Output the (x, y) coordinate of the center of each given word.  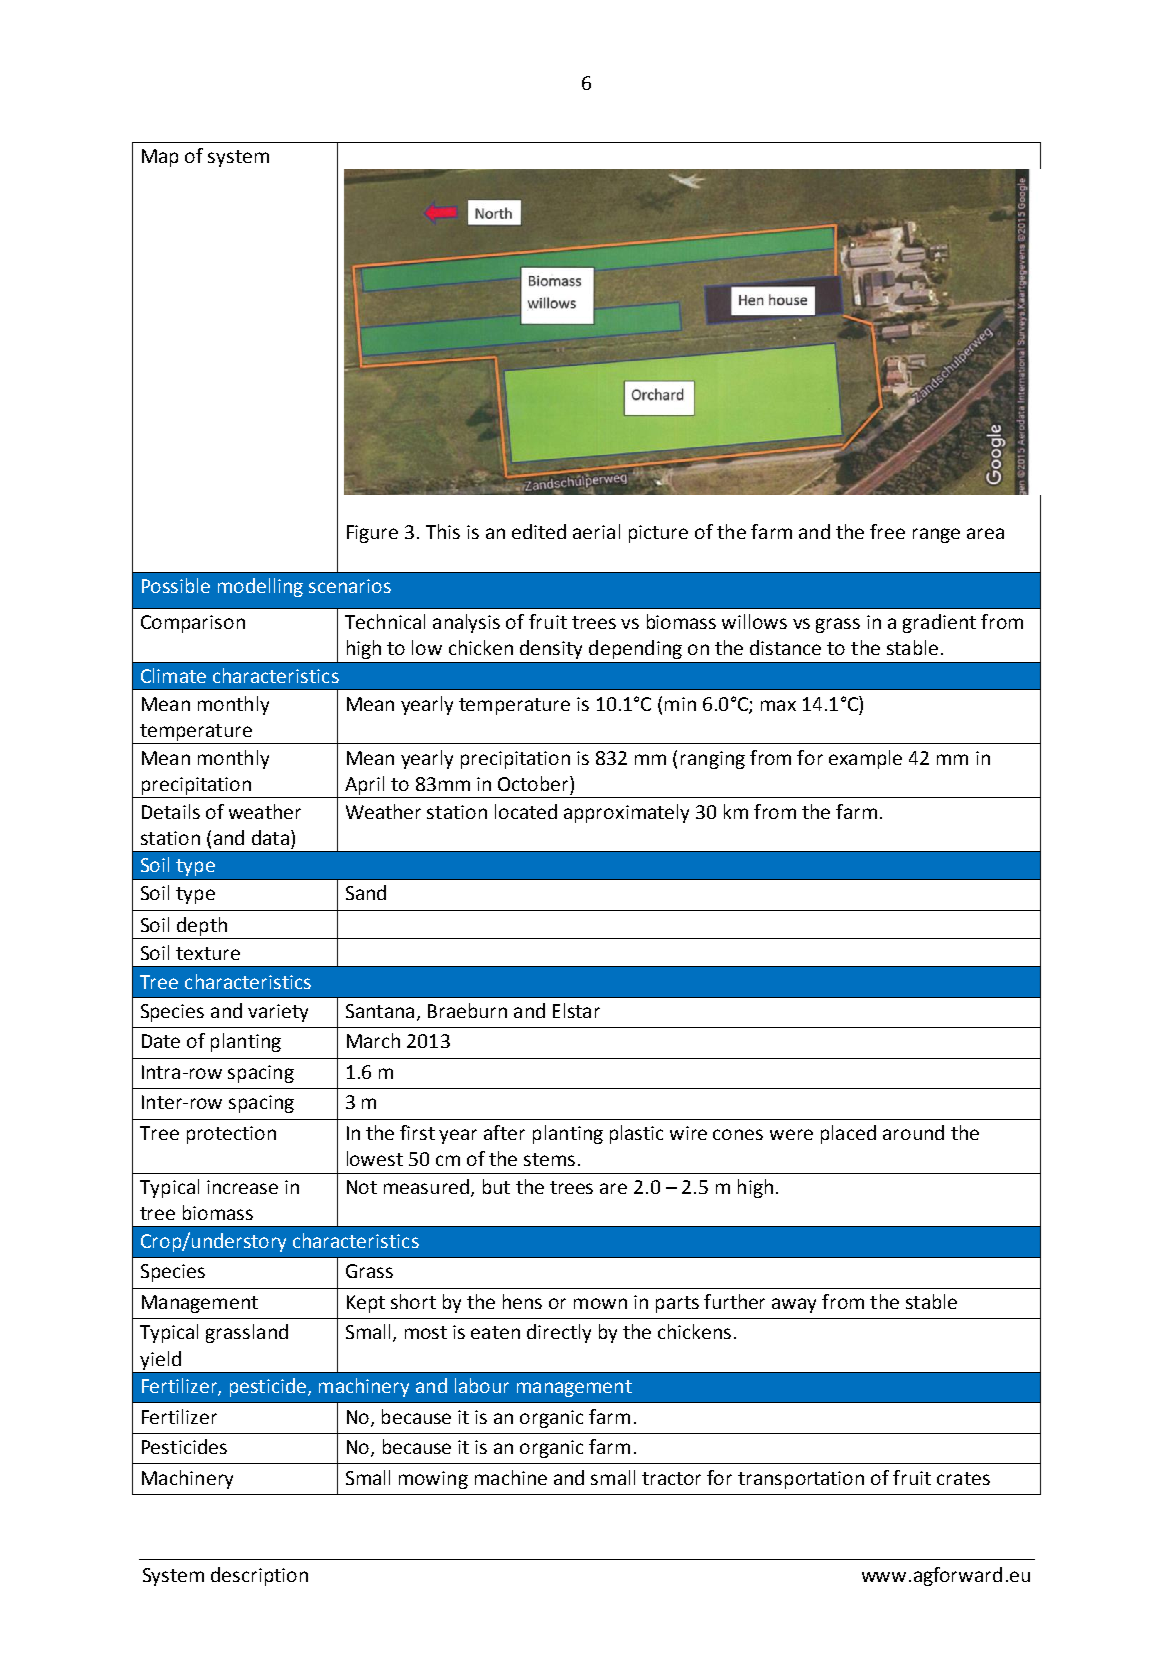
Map (160, 158)
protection (231, 1135)
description (259, 1576)
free (887, 531)
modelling (260, 587)
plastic (636, 1134)
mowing (433, 1480)
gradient (939, 623)
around (913, 1132)
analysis (466, 623)
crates (963, 1478)
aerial (596, 531)
